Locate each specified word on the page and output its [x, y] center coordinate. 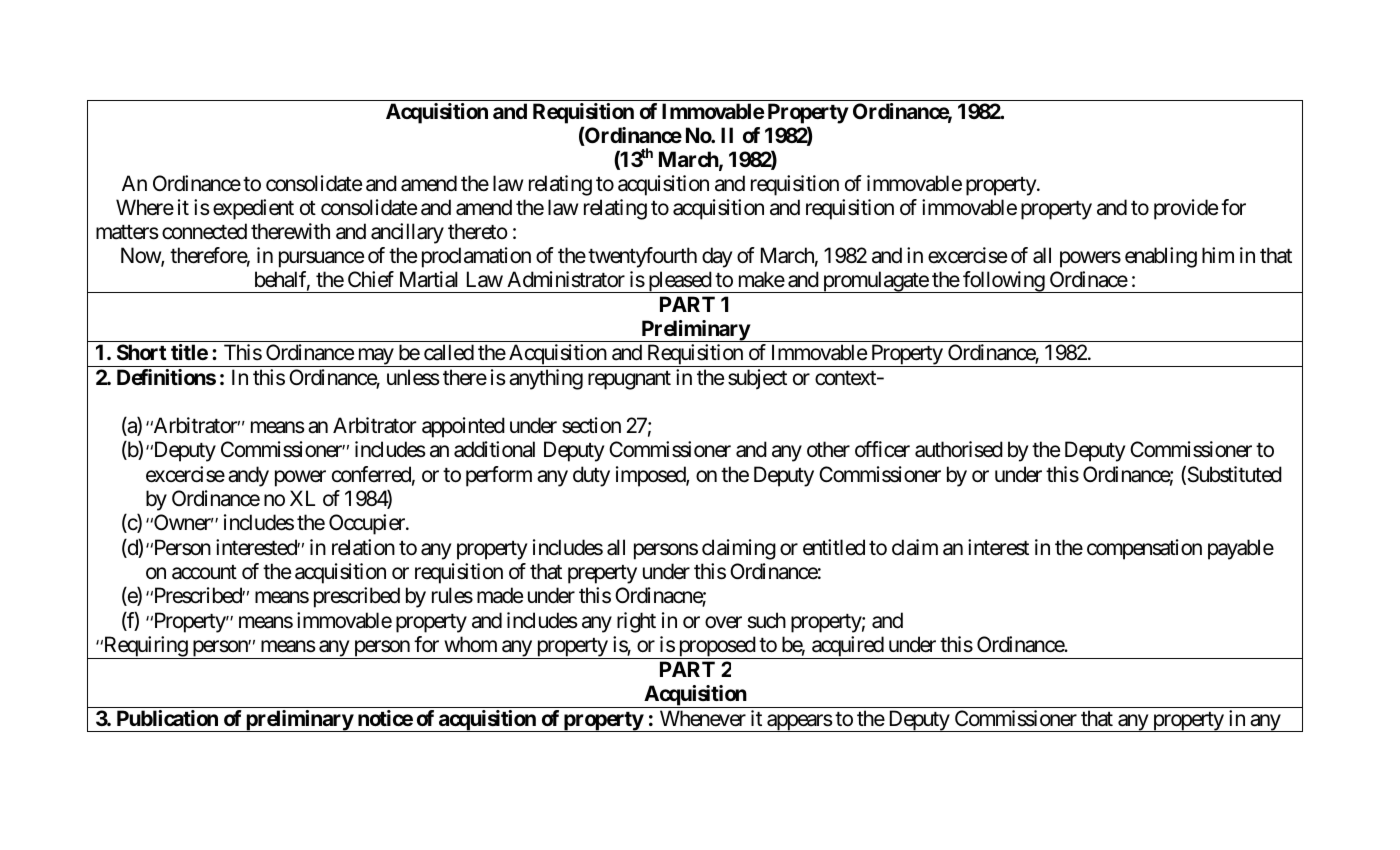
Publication [167, 718]
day [717, 257]
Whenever [703, 718]
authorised [959, 449]
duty [591, 476]
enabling [1161, 257]
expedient [253, 209]
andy [248, 476]
